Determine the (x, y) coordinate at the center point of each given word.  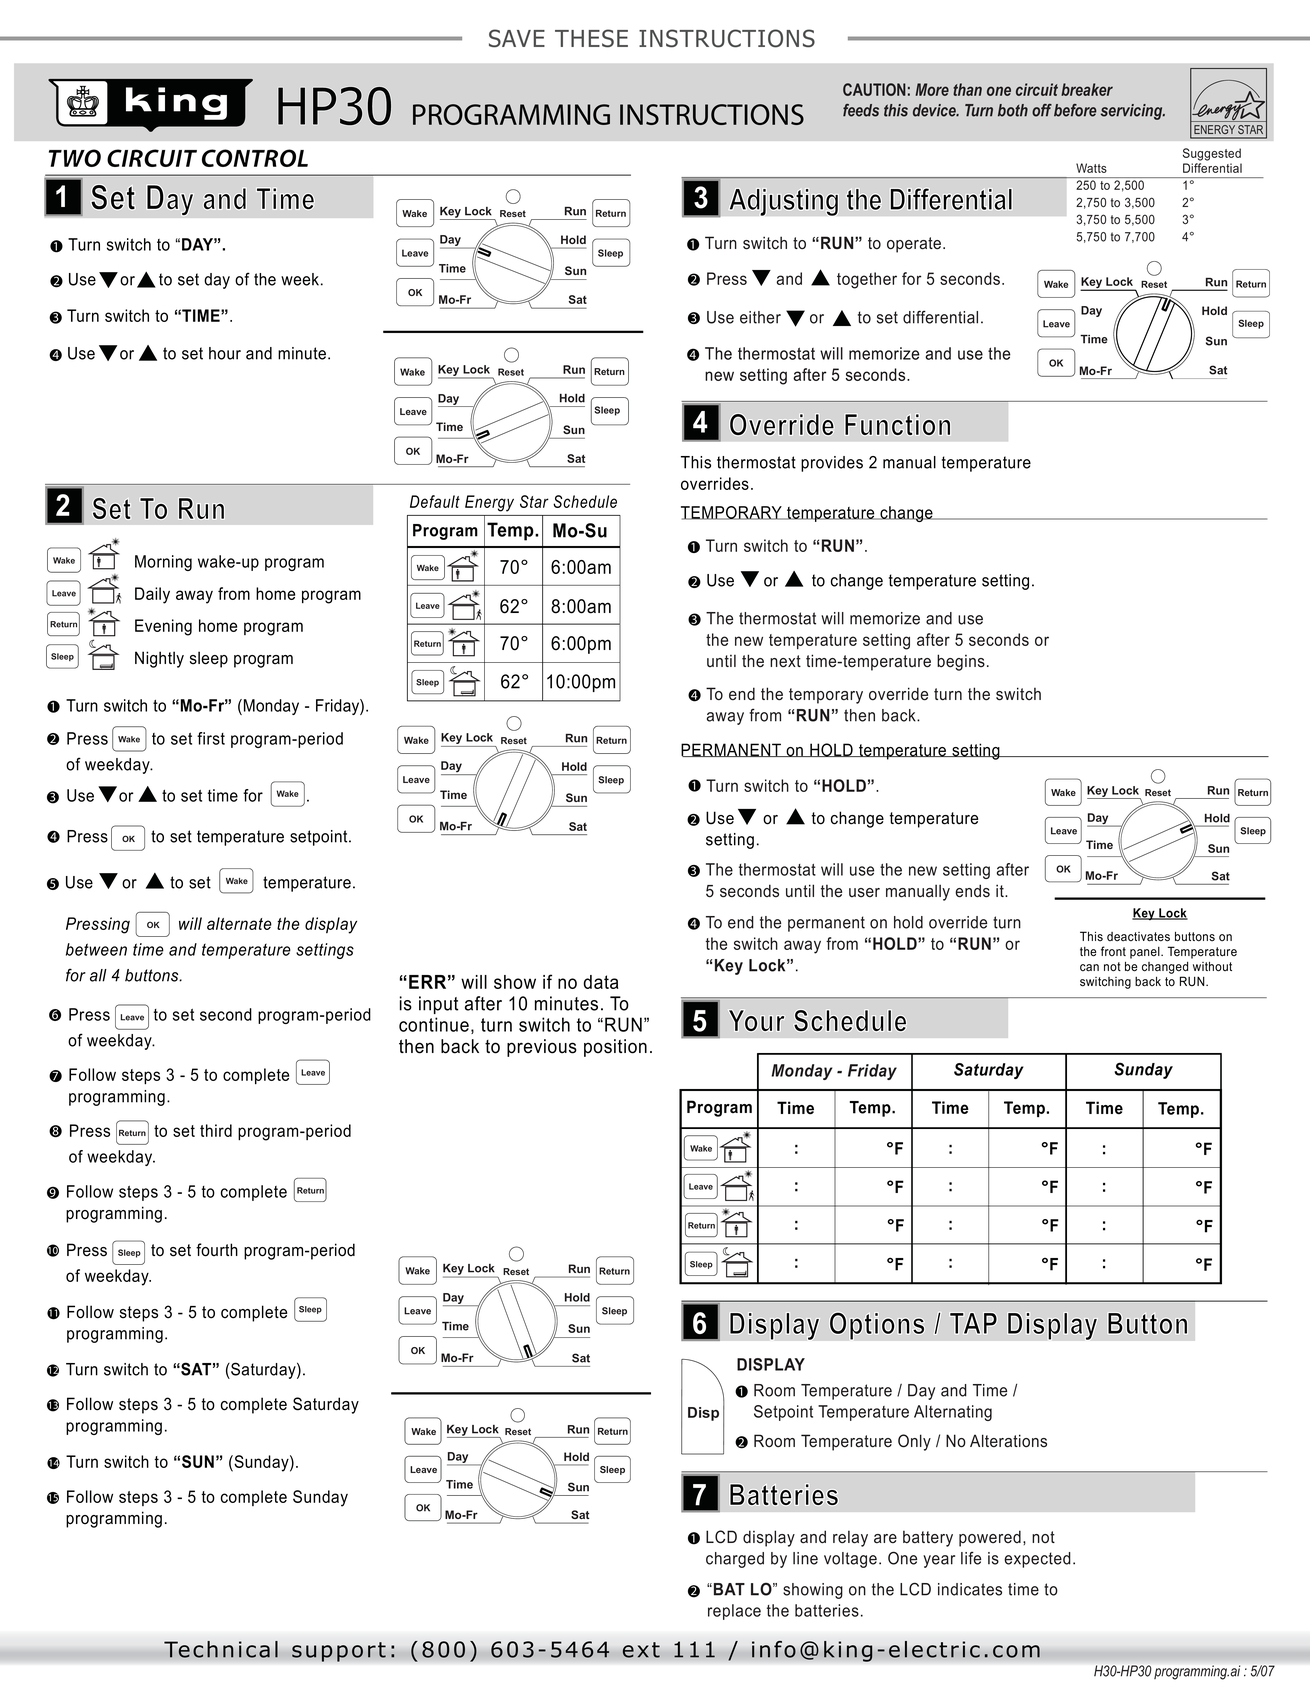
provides (832, 464)
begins (961, 662)
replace (734, 1612)
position (615, 1048)
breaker (1087, 89)
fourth (217, 1250)
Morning (163, 563)
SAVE (517, 38)
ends (972, 891)
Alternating (953, 1413)
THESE (591, 38)
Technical (221, 1649)
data (601, 982)
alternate (239, 923)
